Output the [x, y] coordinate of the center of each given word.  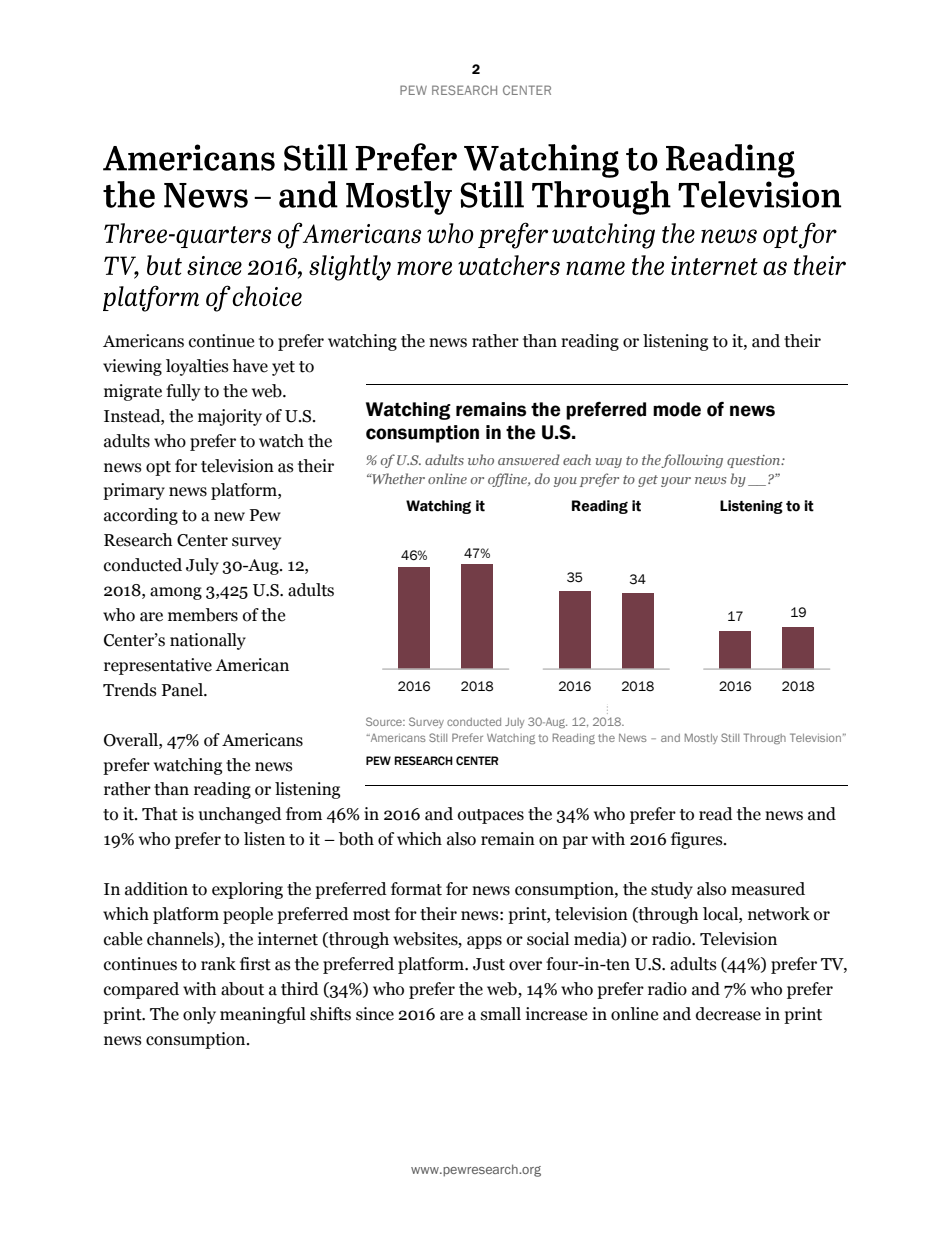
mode [677, 409]
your [676, 482]
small [501, 1014]
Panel [183, 690]
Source [385, 721]
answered [529, 459]
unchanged [240, 815]
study [672, 890]
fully [183, 392]
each [577, 459]
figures [698, 840]
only [199, 1015]
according [141, 516]
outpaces [491, 816]
